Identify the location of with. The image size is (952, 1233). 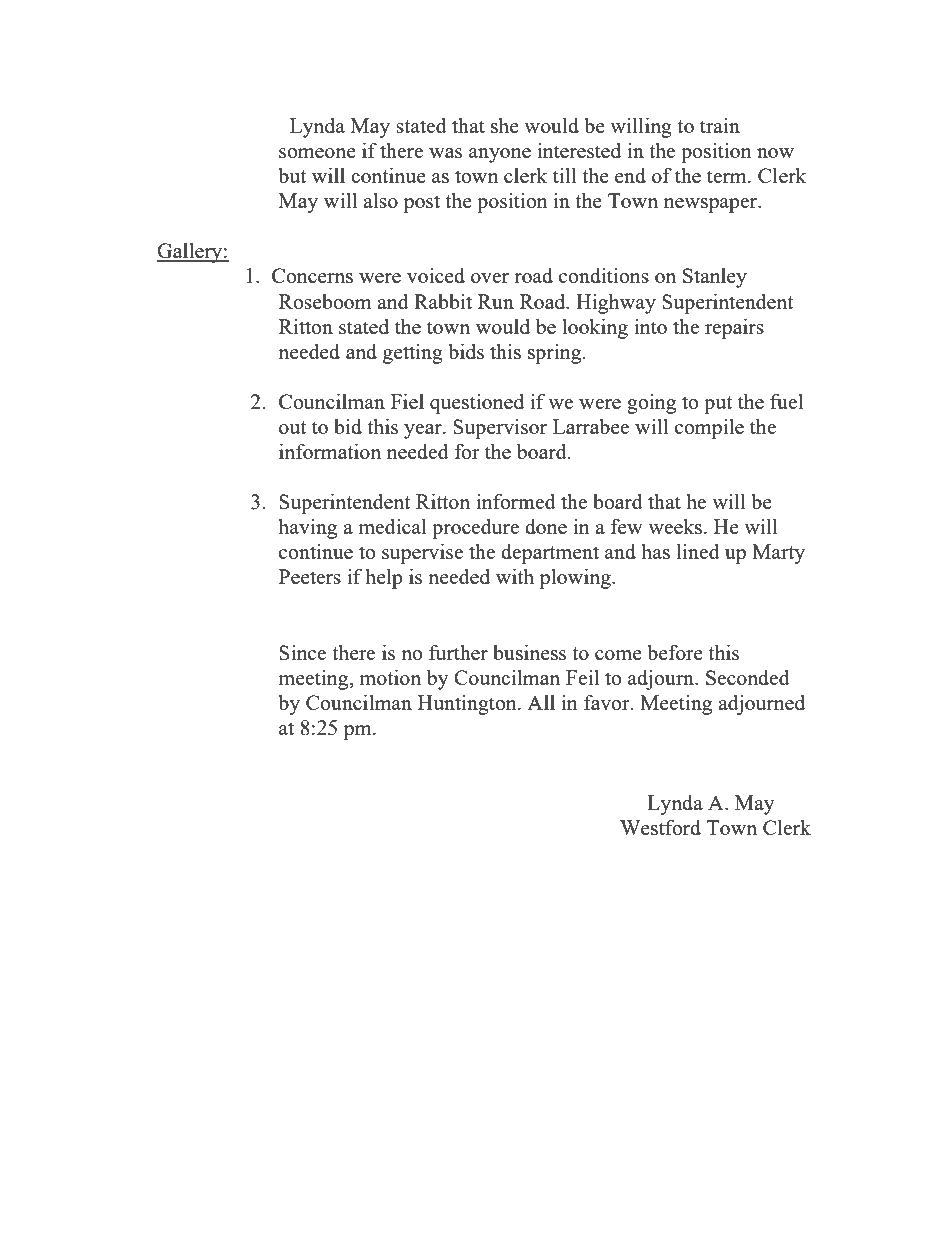
(515, 576).
